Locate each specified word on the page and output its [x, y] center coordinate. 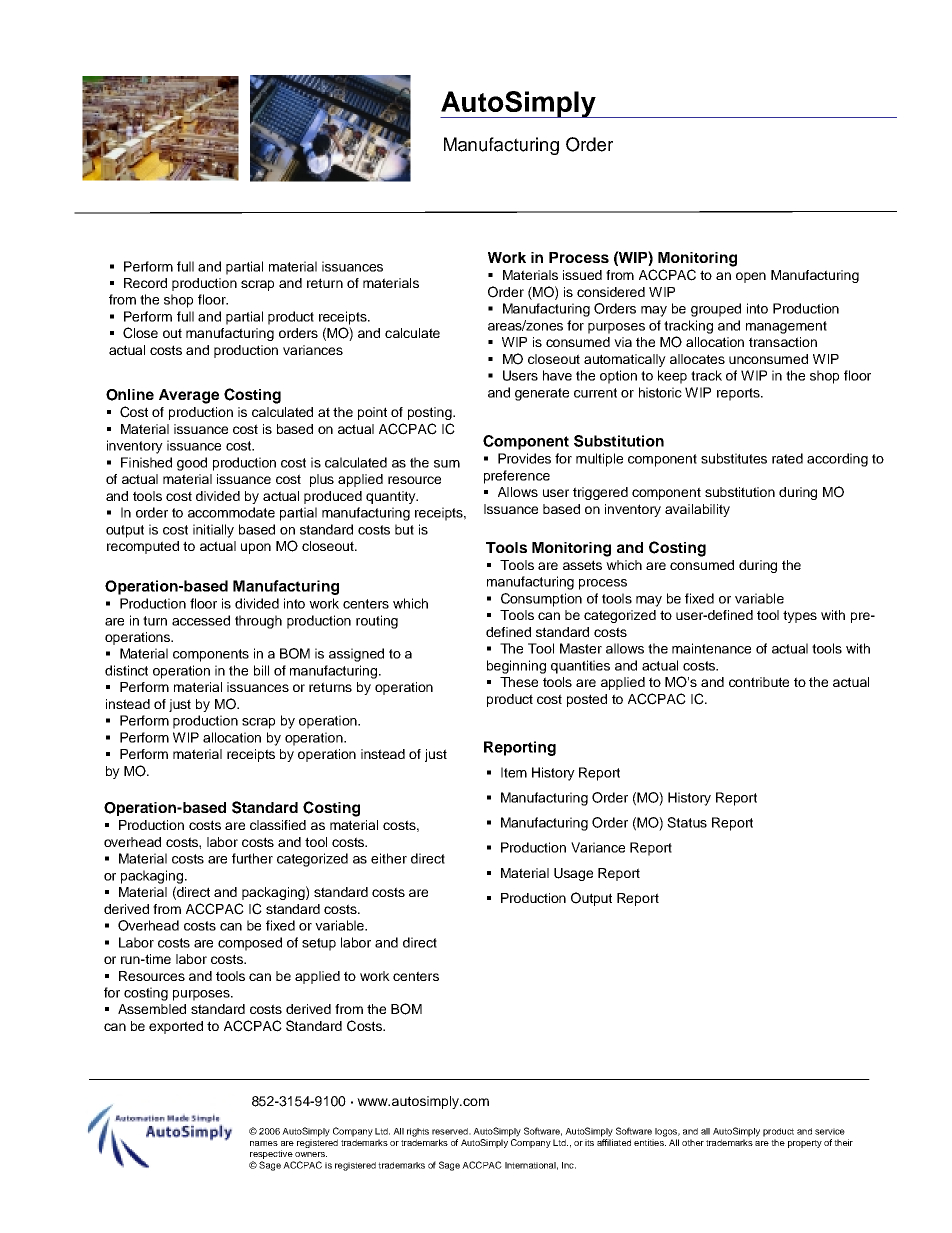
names [264, 1143]
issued [582, 275]
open [751, 277]
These [519, 682]
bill [261, 670]
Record [145, 283]
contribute [759, 682]
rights [418, 1132]
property [805, 1144]
